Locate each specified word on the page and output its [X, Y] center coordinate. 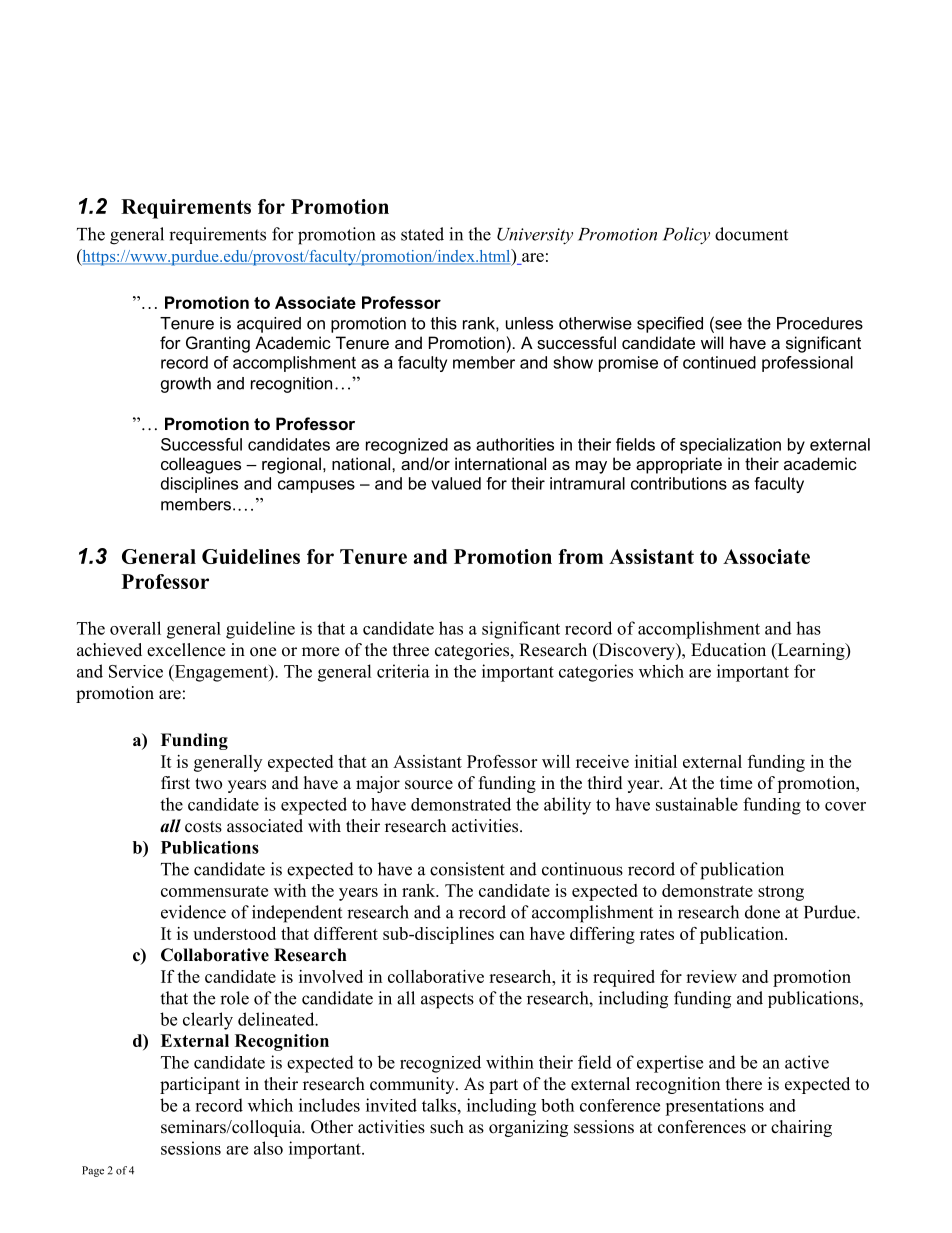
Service [136, 671]
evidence [193, 912]
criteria [403, 671]
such [447, 1127]
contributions [679, 483]
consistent [467, 869]
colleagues [201, 465]
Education [728, 650]
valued [456, 483]
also [268, 1148]
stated [422, 234]
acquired [269, 325]
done [762, 912]
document [751, 234]
